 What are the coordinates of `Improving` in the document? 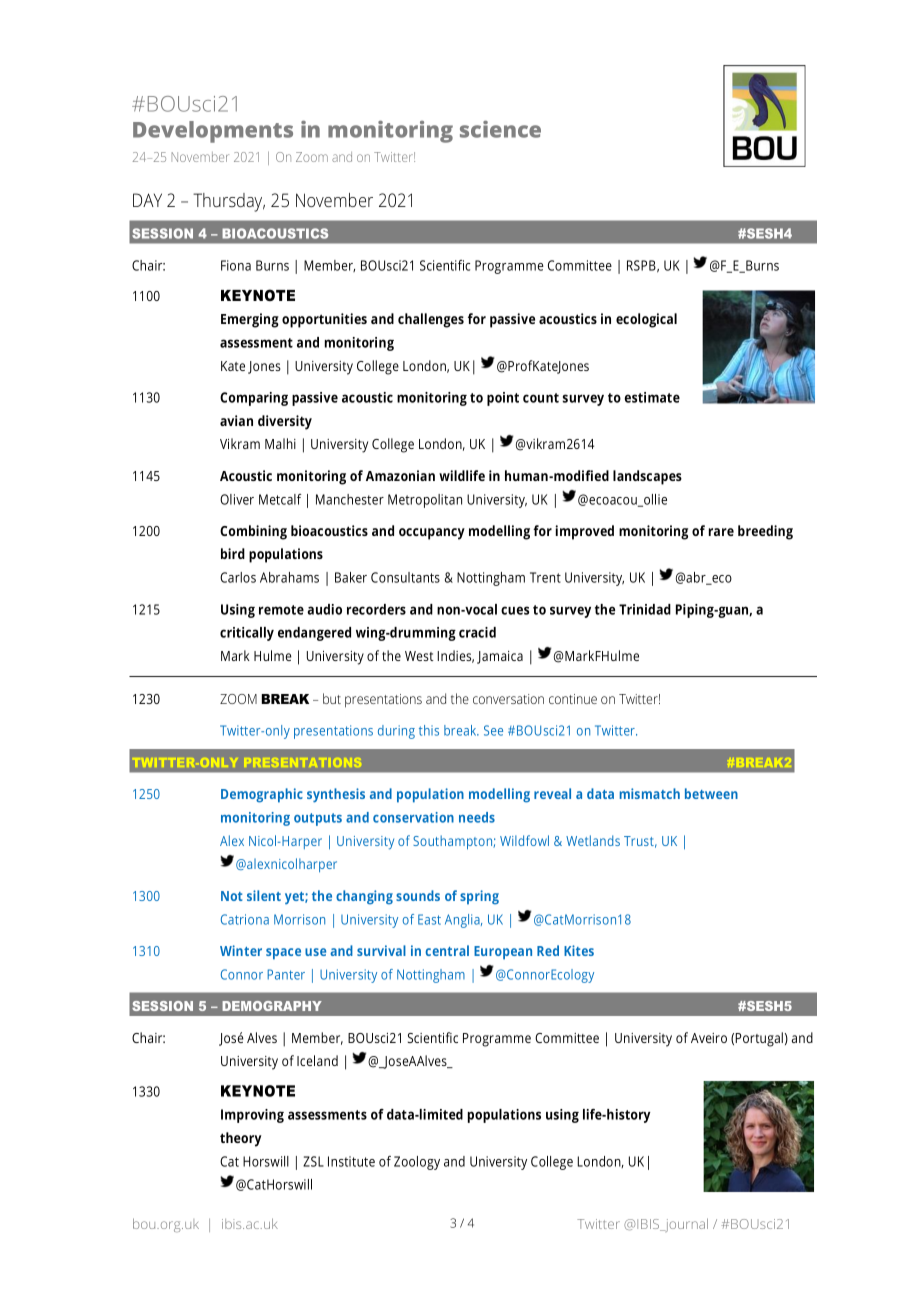 It's located at (252, 1116).
